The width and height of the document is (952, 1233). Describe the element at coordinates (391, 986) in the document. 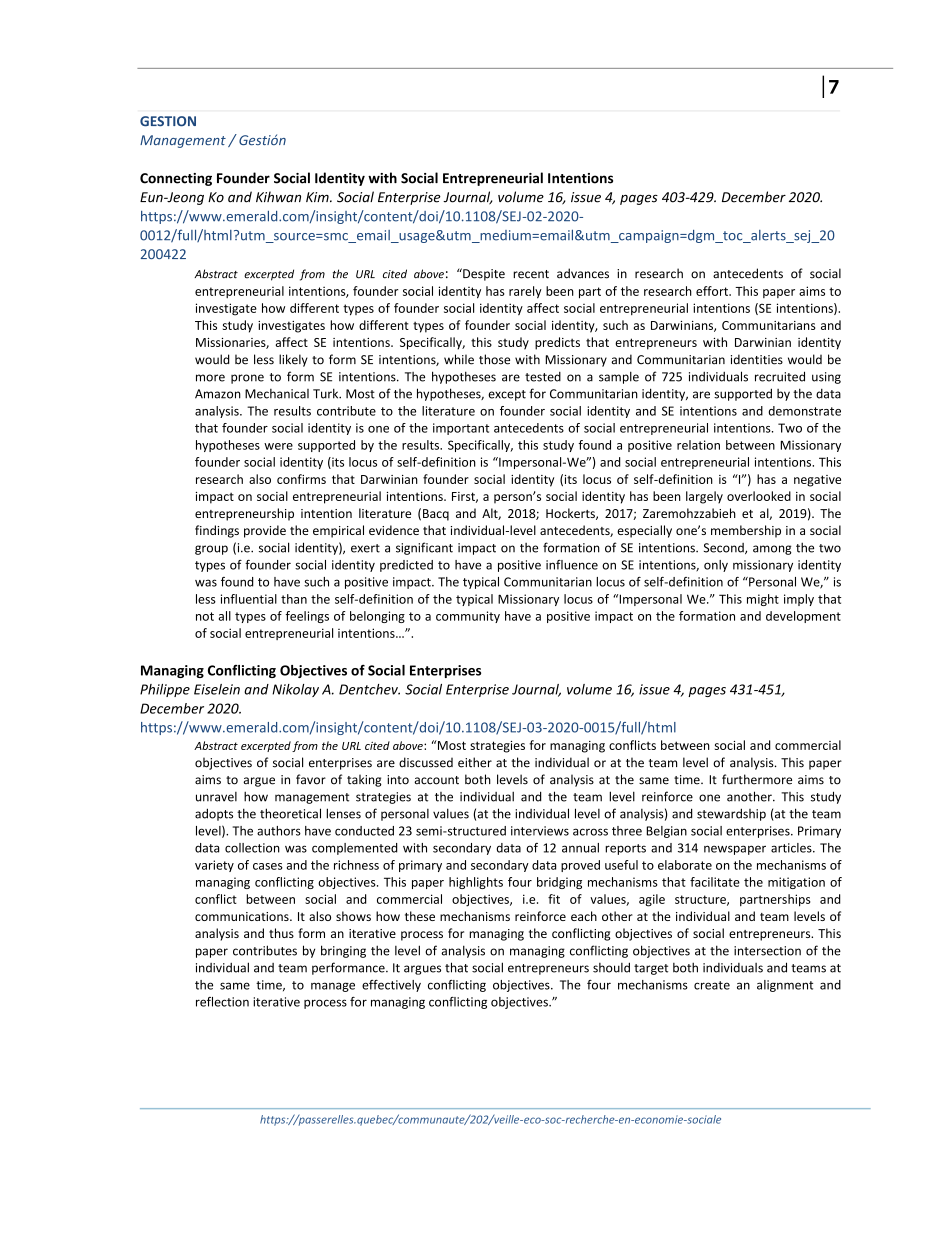

I see `effectively` at that location.
